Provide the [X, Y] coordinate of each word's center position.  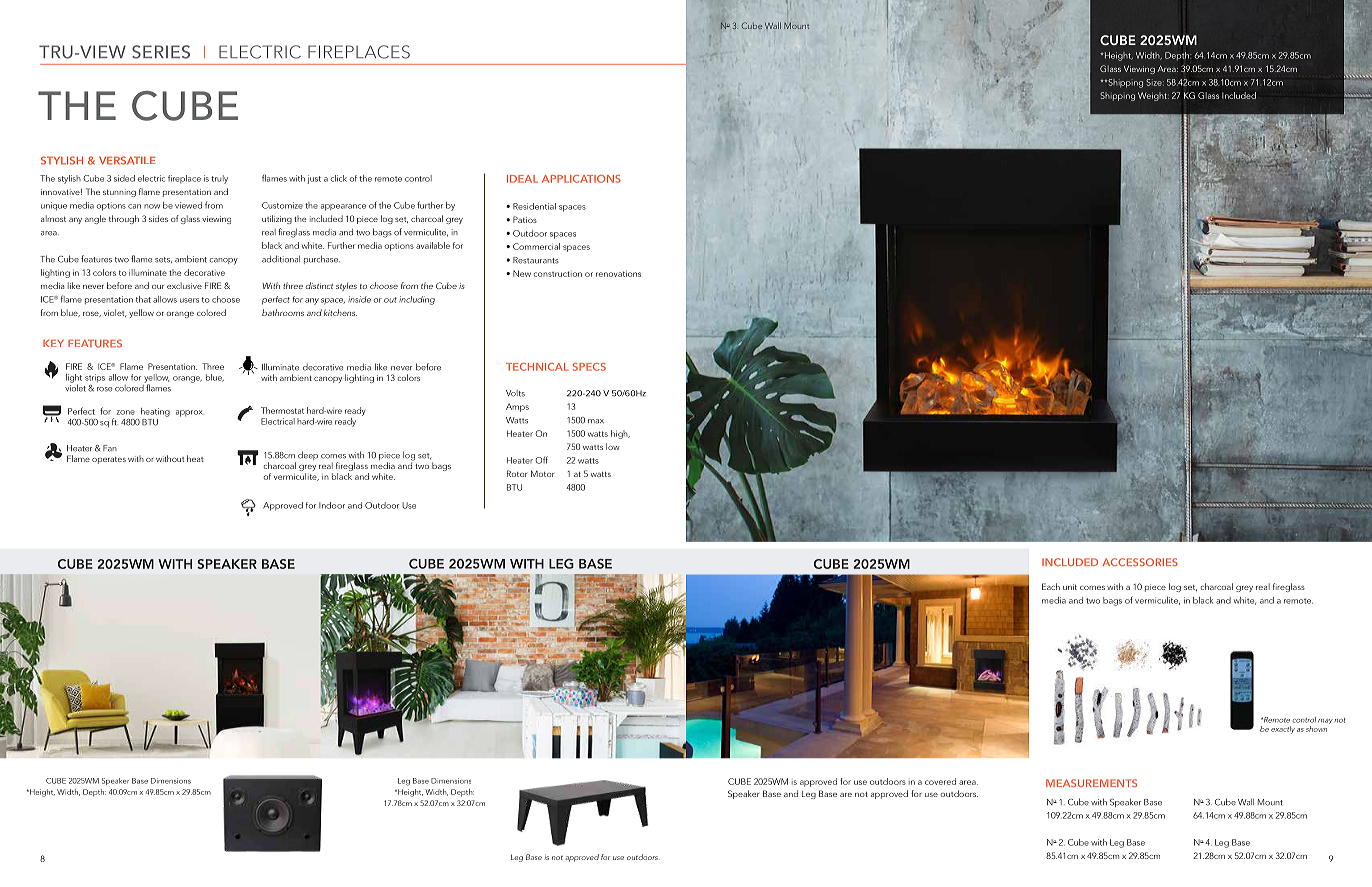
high [620, 434]
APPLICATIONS [581, 179]
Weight [1153, 96]
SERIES [161, 52]
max [596, 421]
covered [940, 781]
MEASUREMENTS [1091, 783]
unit [1070, 587]
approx [190, 413]
